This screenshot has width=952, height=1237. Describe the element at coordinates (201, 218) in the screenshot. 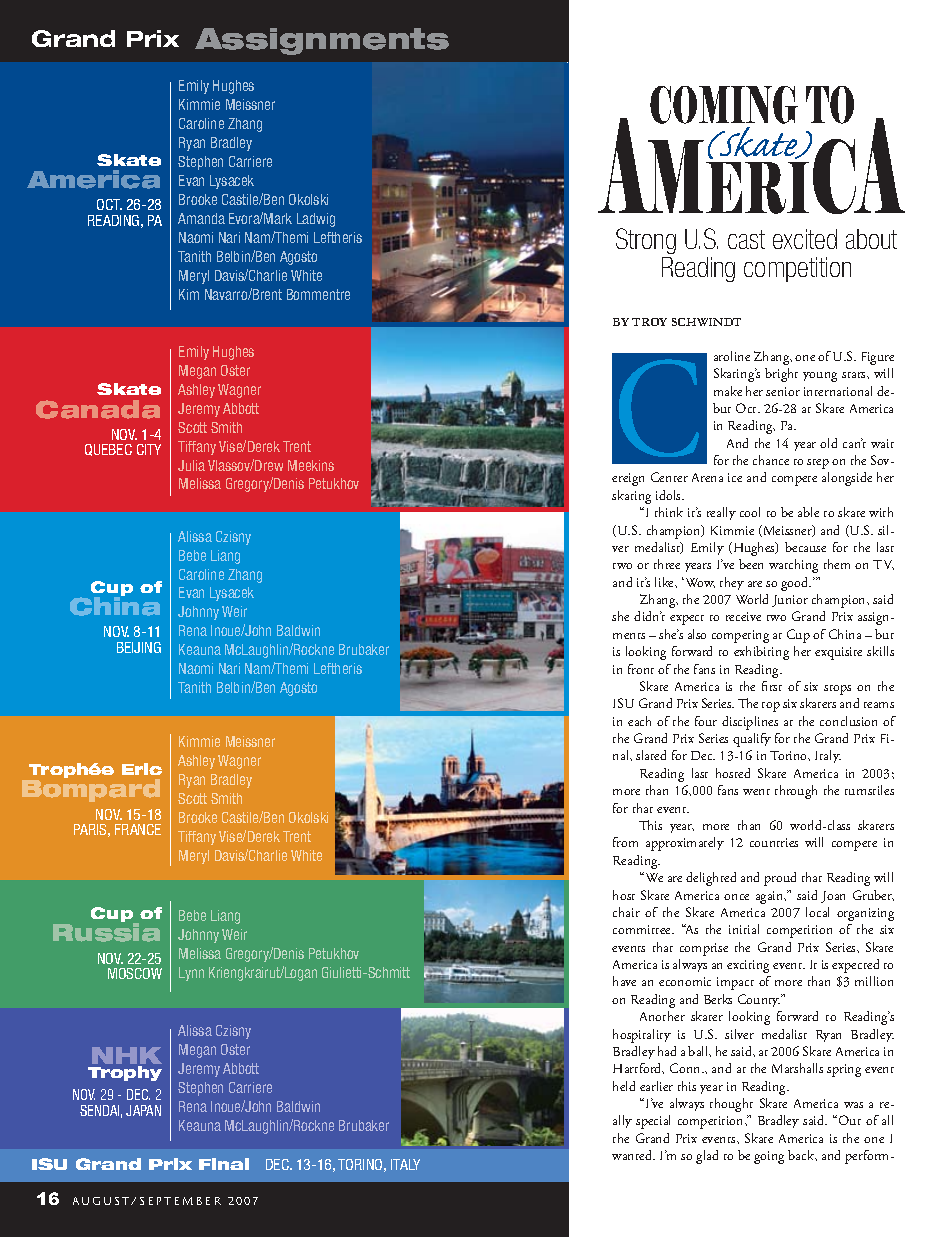

I see `Amanda` at that location.
